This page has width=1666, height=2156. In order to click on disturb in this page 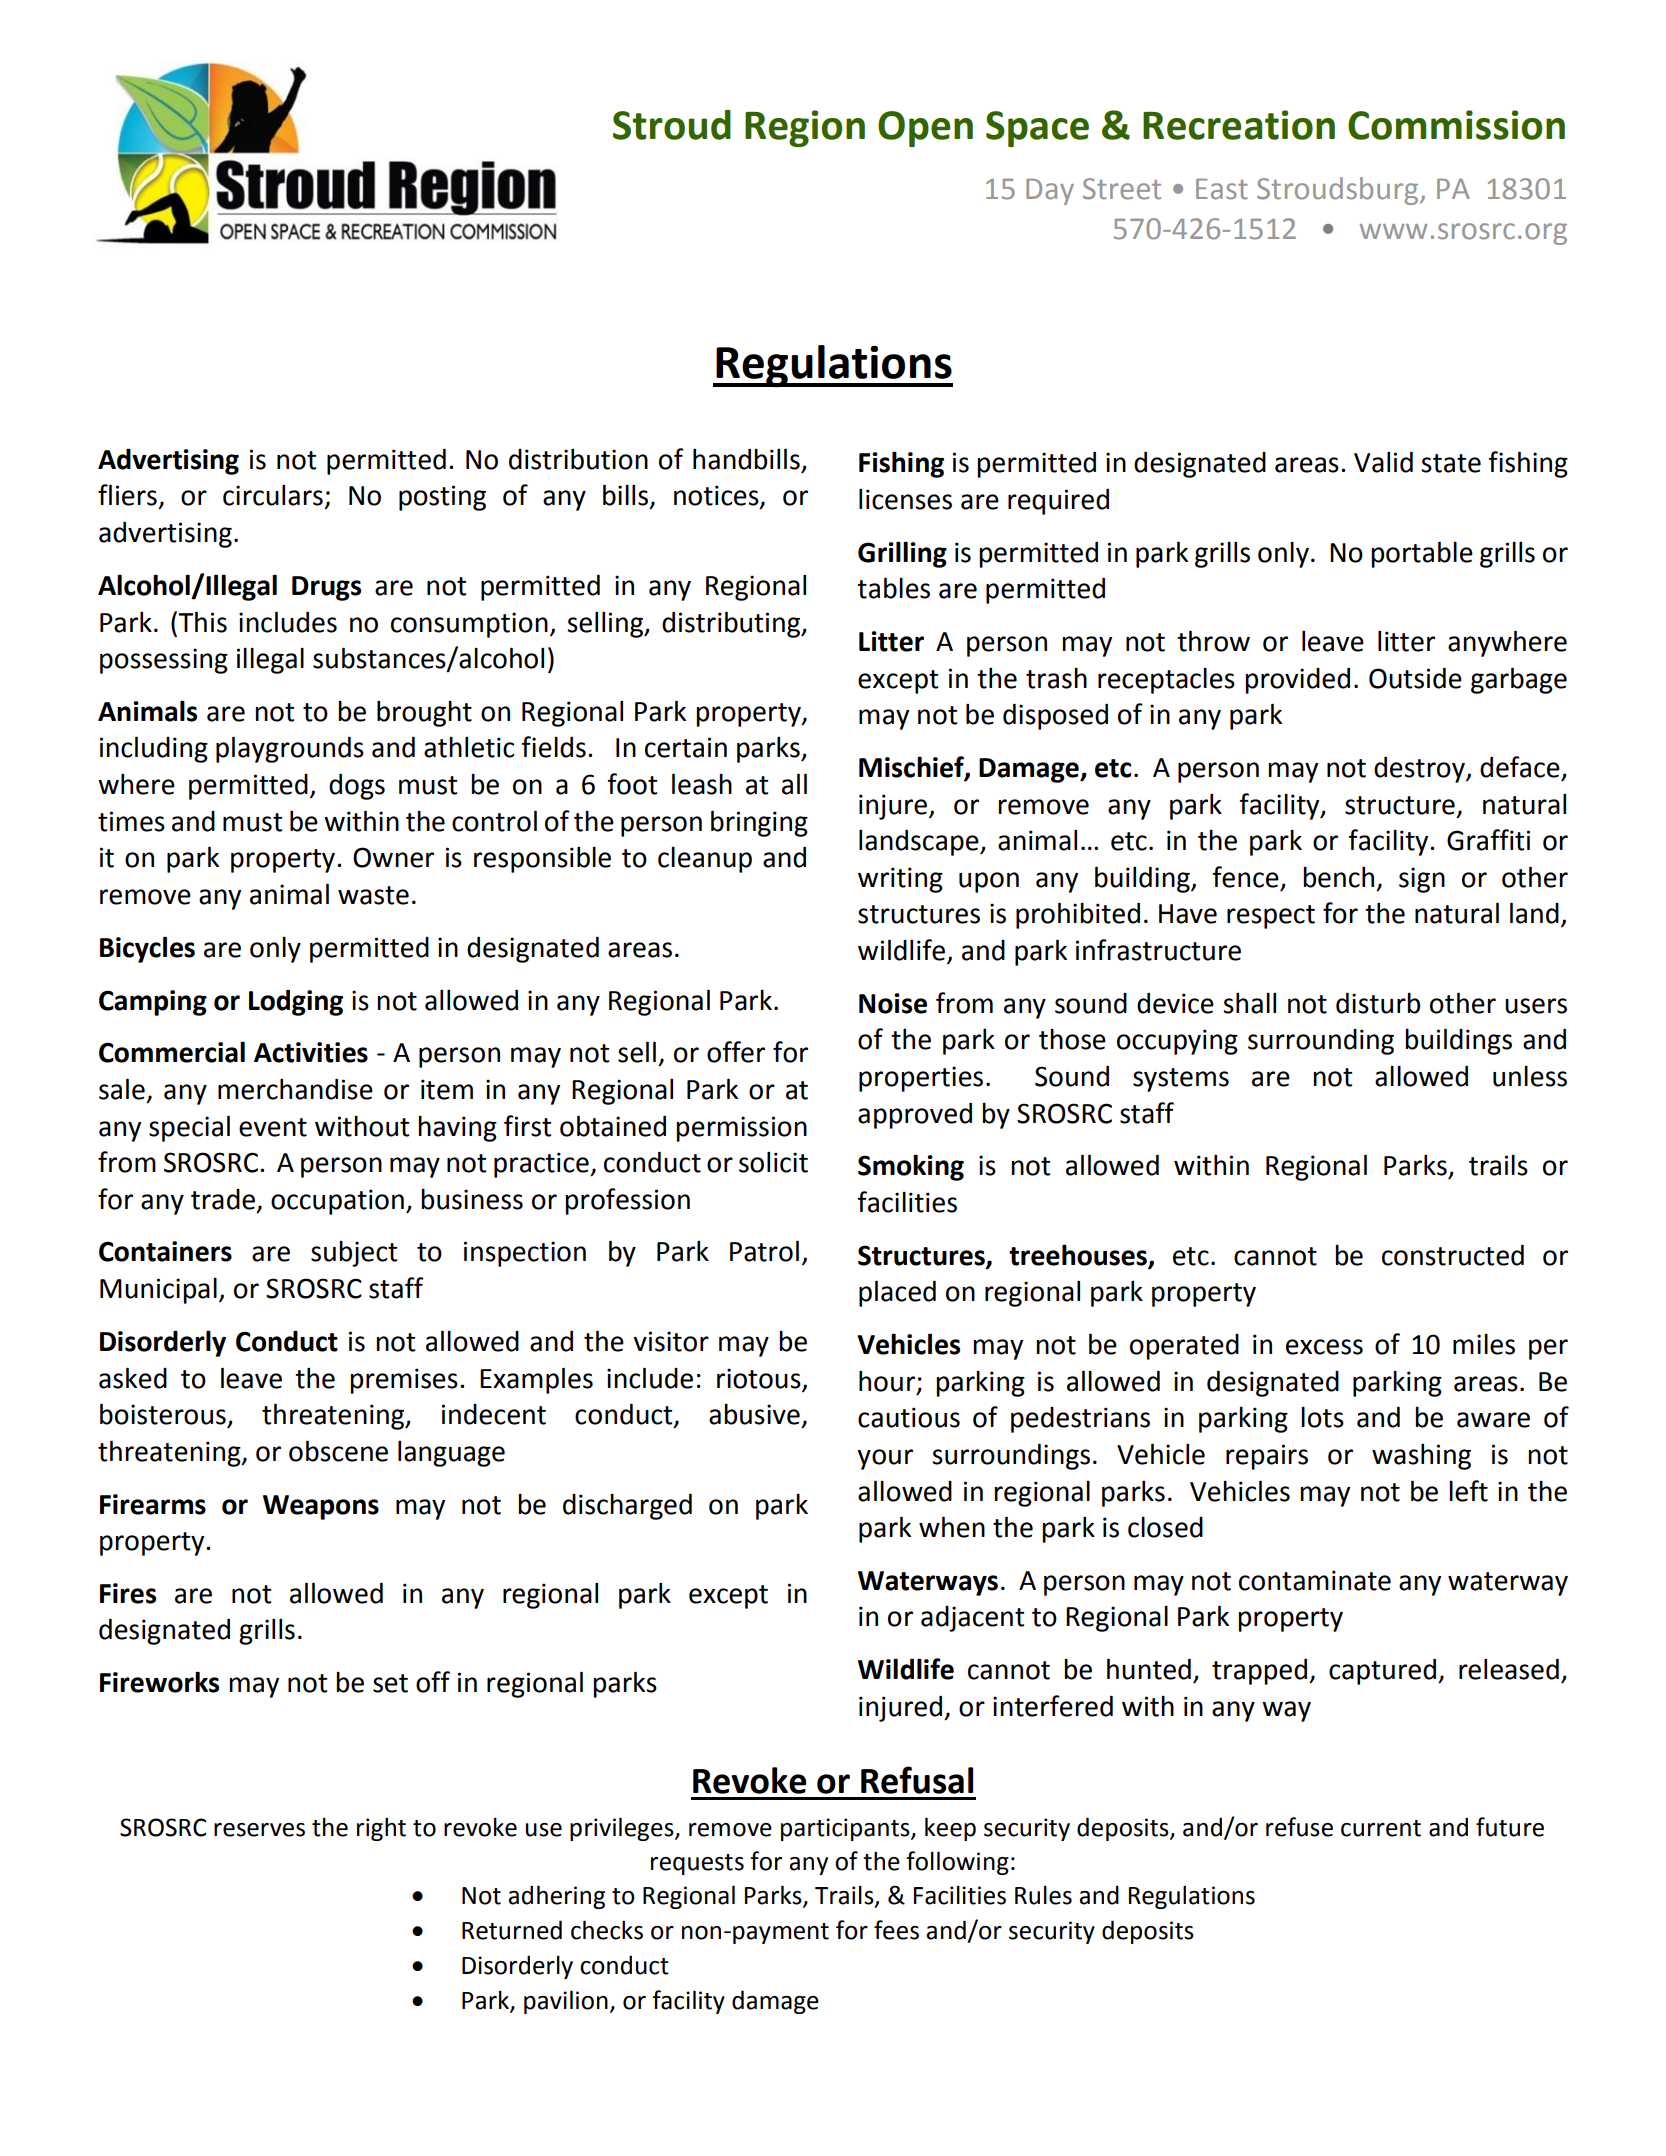, I will do `click(1378, 1003)`.
